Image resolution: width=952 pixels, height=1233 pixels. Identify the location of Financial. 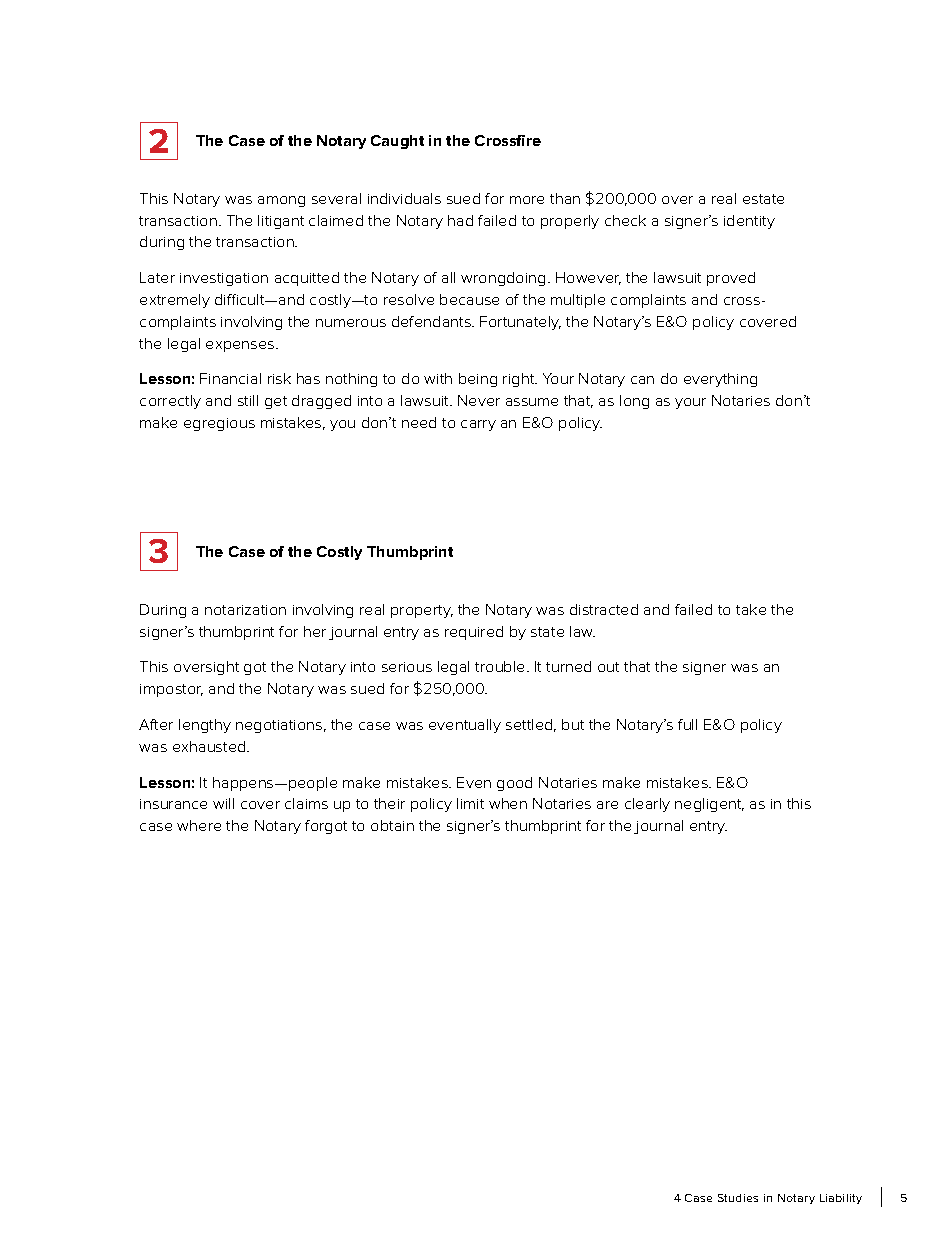
(230, 378).
